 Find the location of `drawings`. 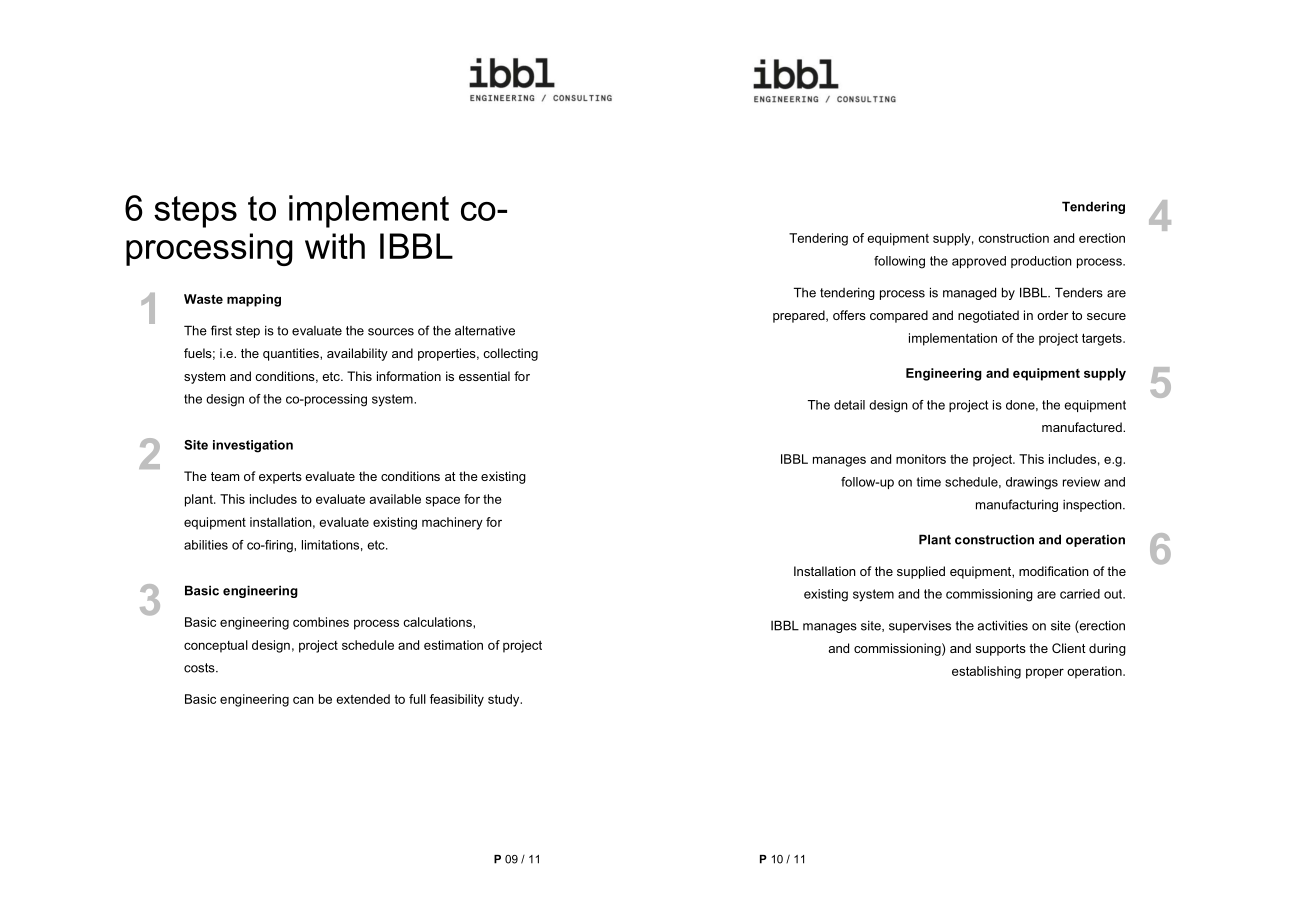

drawings is located at coordinates (1032, 483).
